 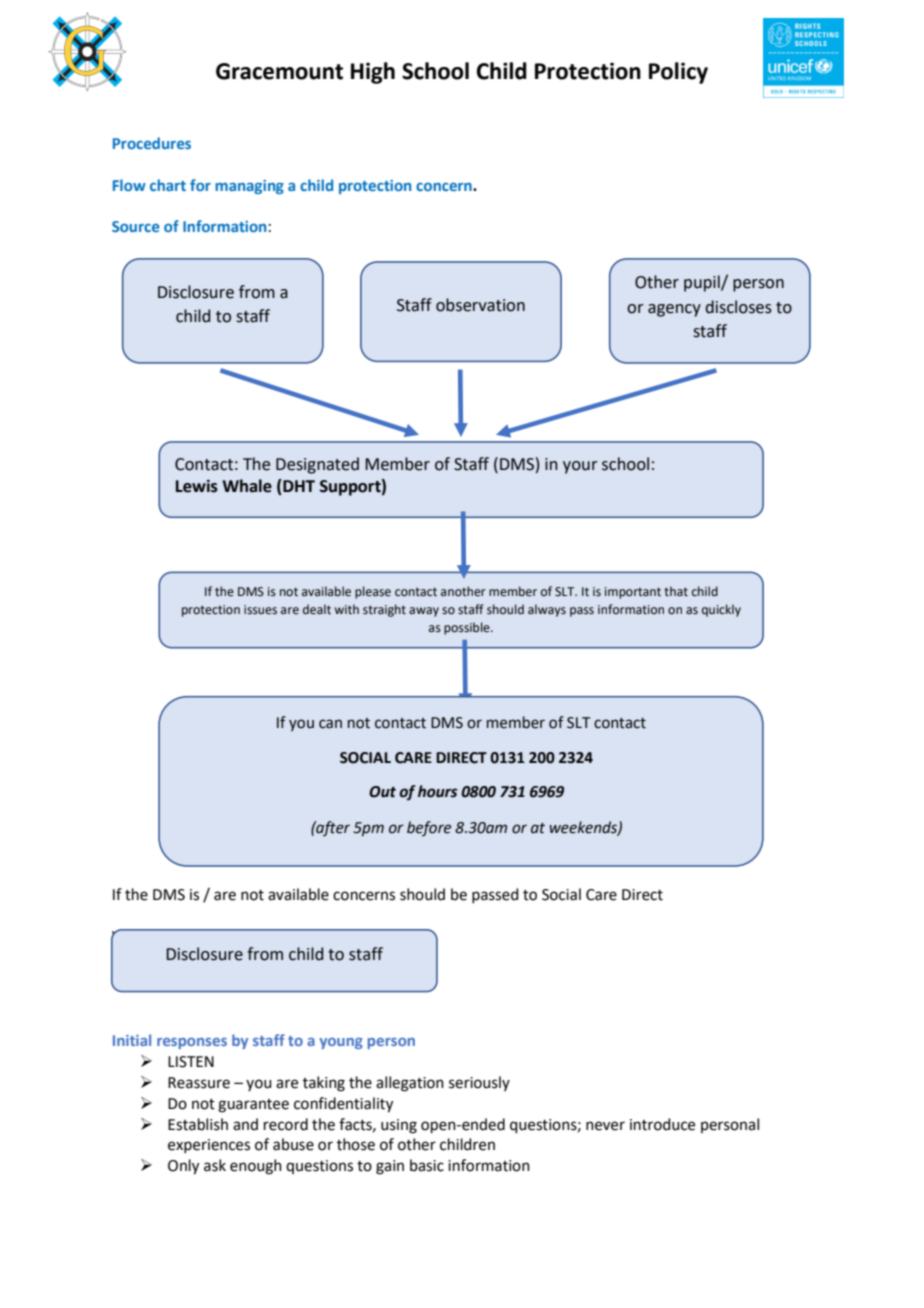 I want to click on Lewis, so click(x=197, y=486).
